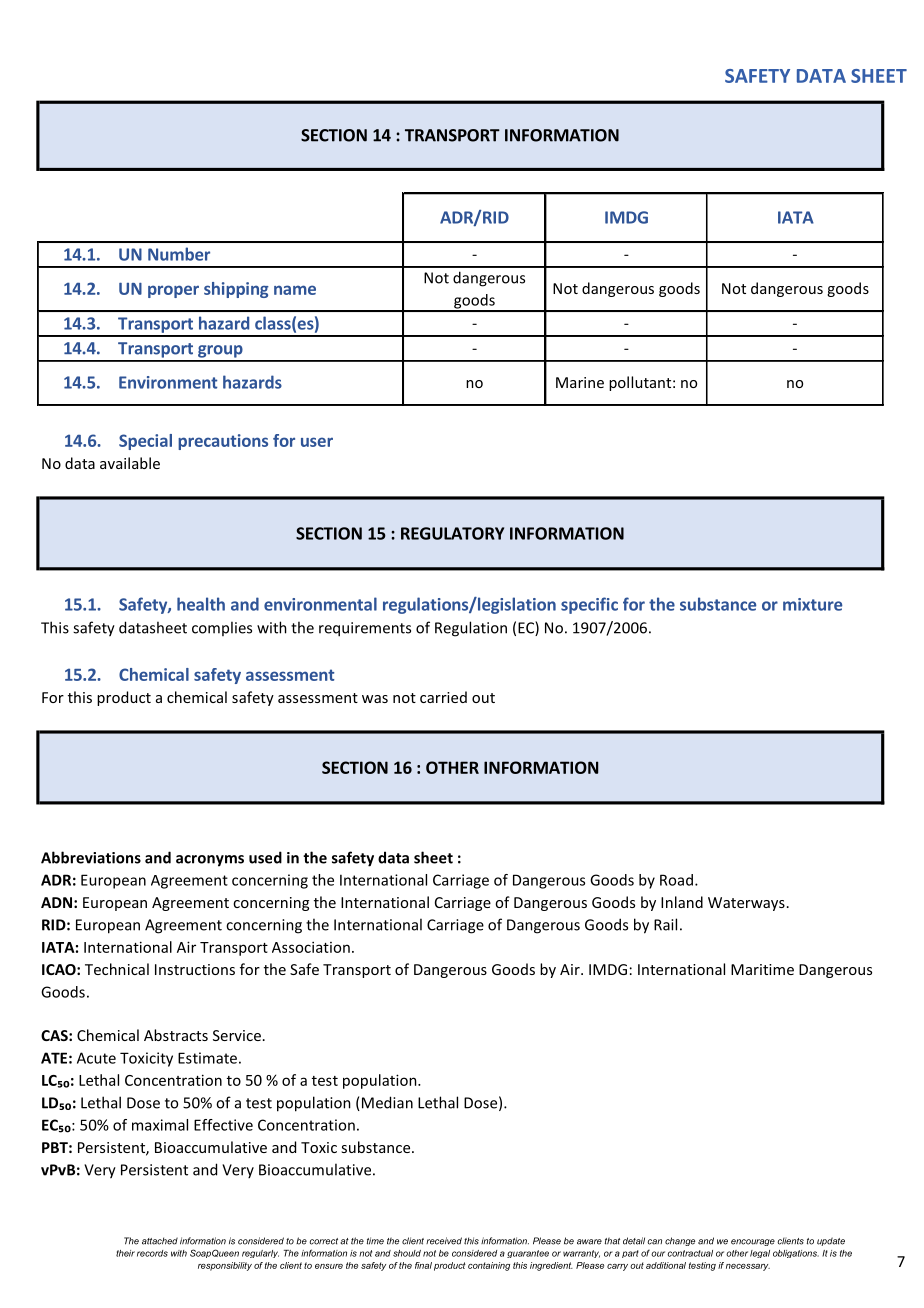 Image resolution: width=924 pixels, height=1308 pixels. Describe the element at coordinates (676, 880) in the document. I see `Road` at that location.
